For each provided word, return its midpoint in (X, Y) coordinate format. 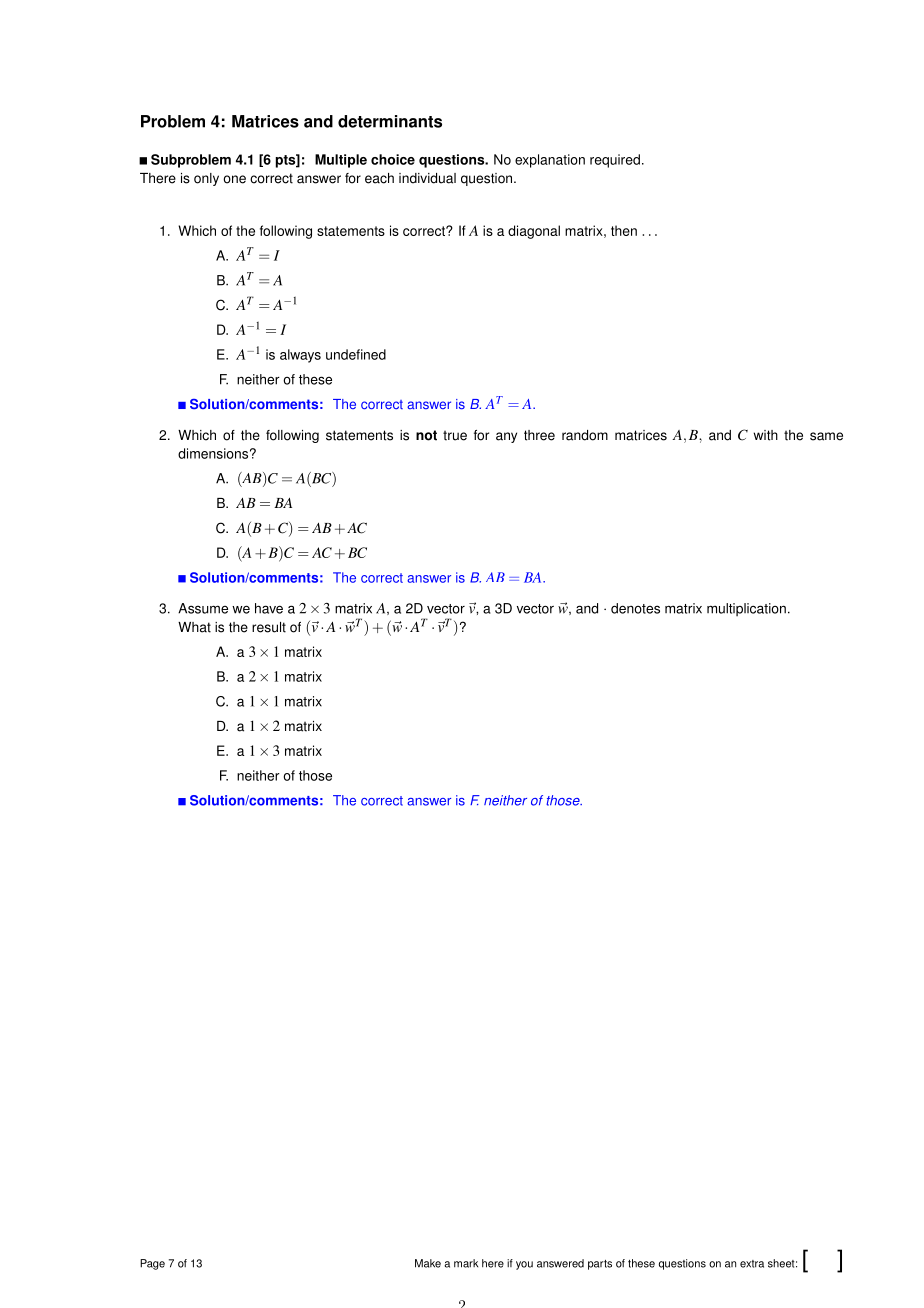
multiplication (746, 609)
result (269, 627)
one (234, 179)
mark (466, 1263)
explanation (550, 161)
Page (152, 1264)
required (615, 161)
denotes (635, 608)
